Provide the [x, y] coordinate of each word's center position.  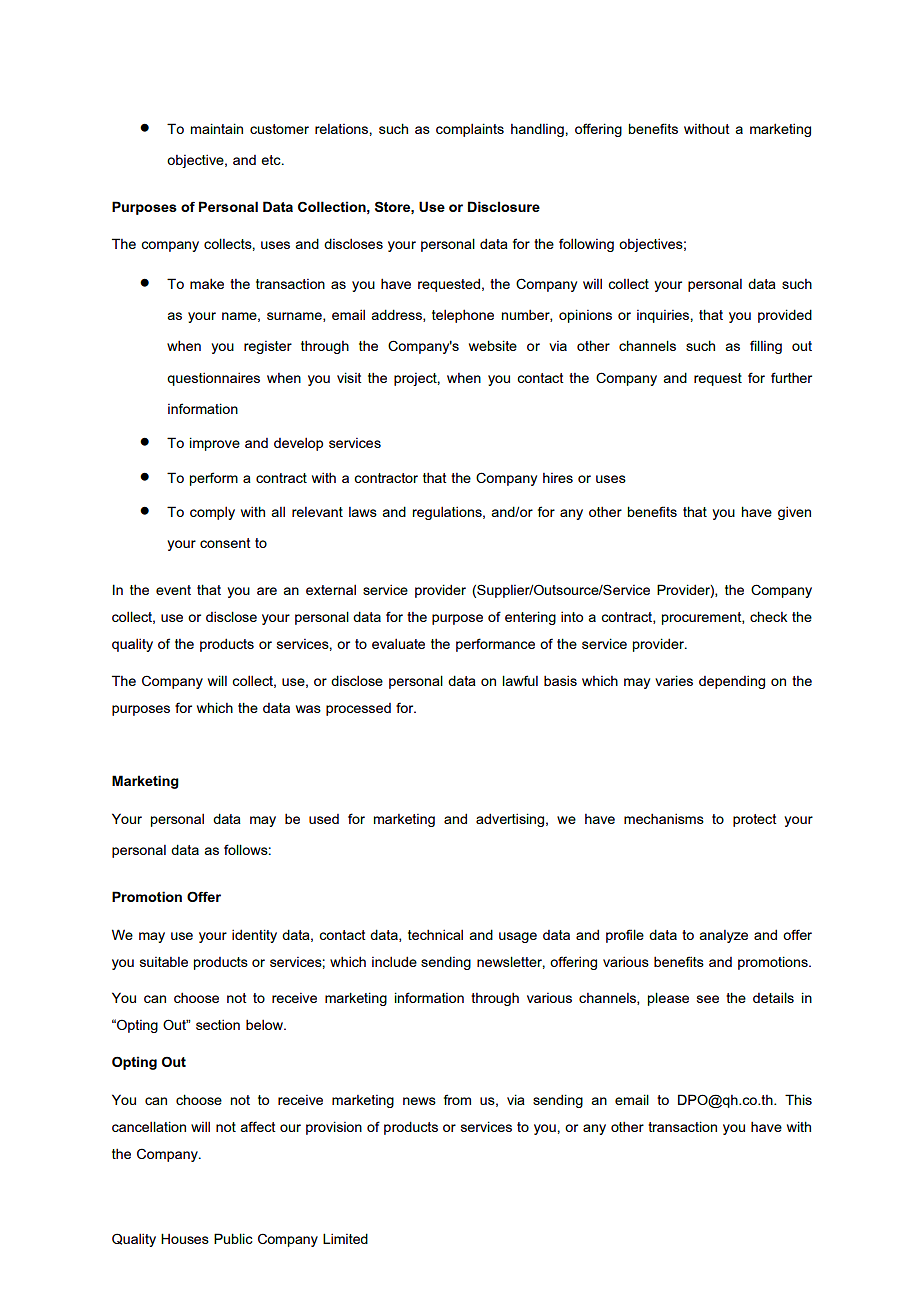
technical [435, 934]
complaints [470, 130]
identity [254, 936]
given [794, 513]
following [586, 245]
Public [233, 1238]
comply [212, 513]
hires [558, 478]
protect [755, 820]
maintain [217, 128]
